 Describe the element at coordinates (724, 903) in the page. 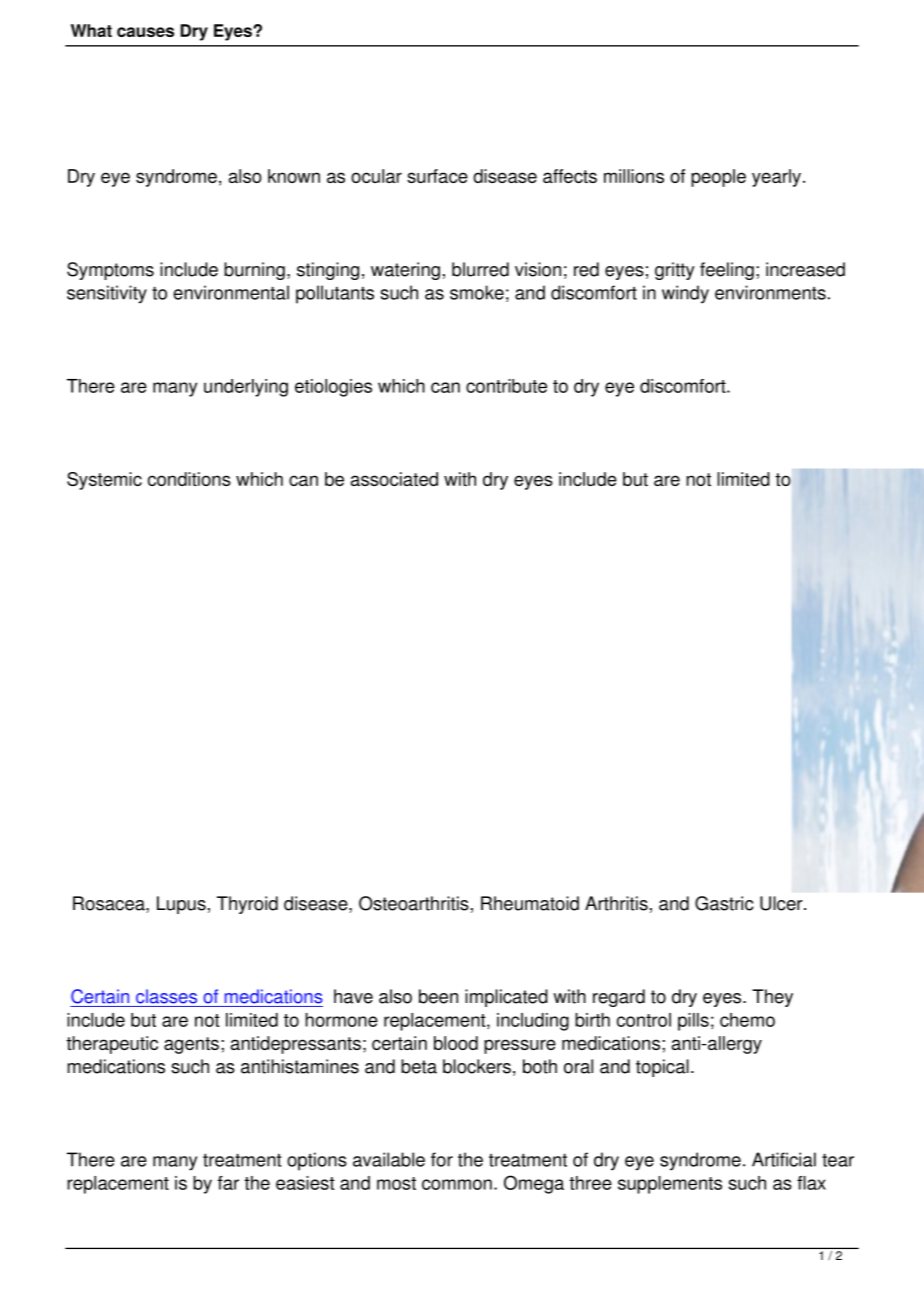

I see `Gastric` at that location.
